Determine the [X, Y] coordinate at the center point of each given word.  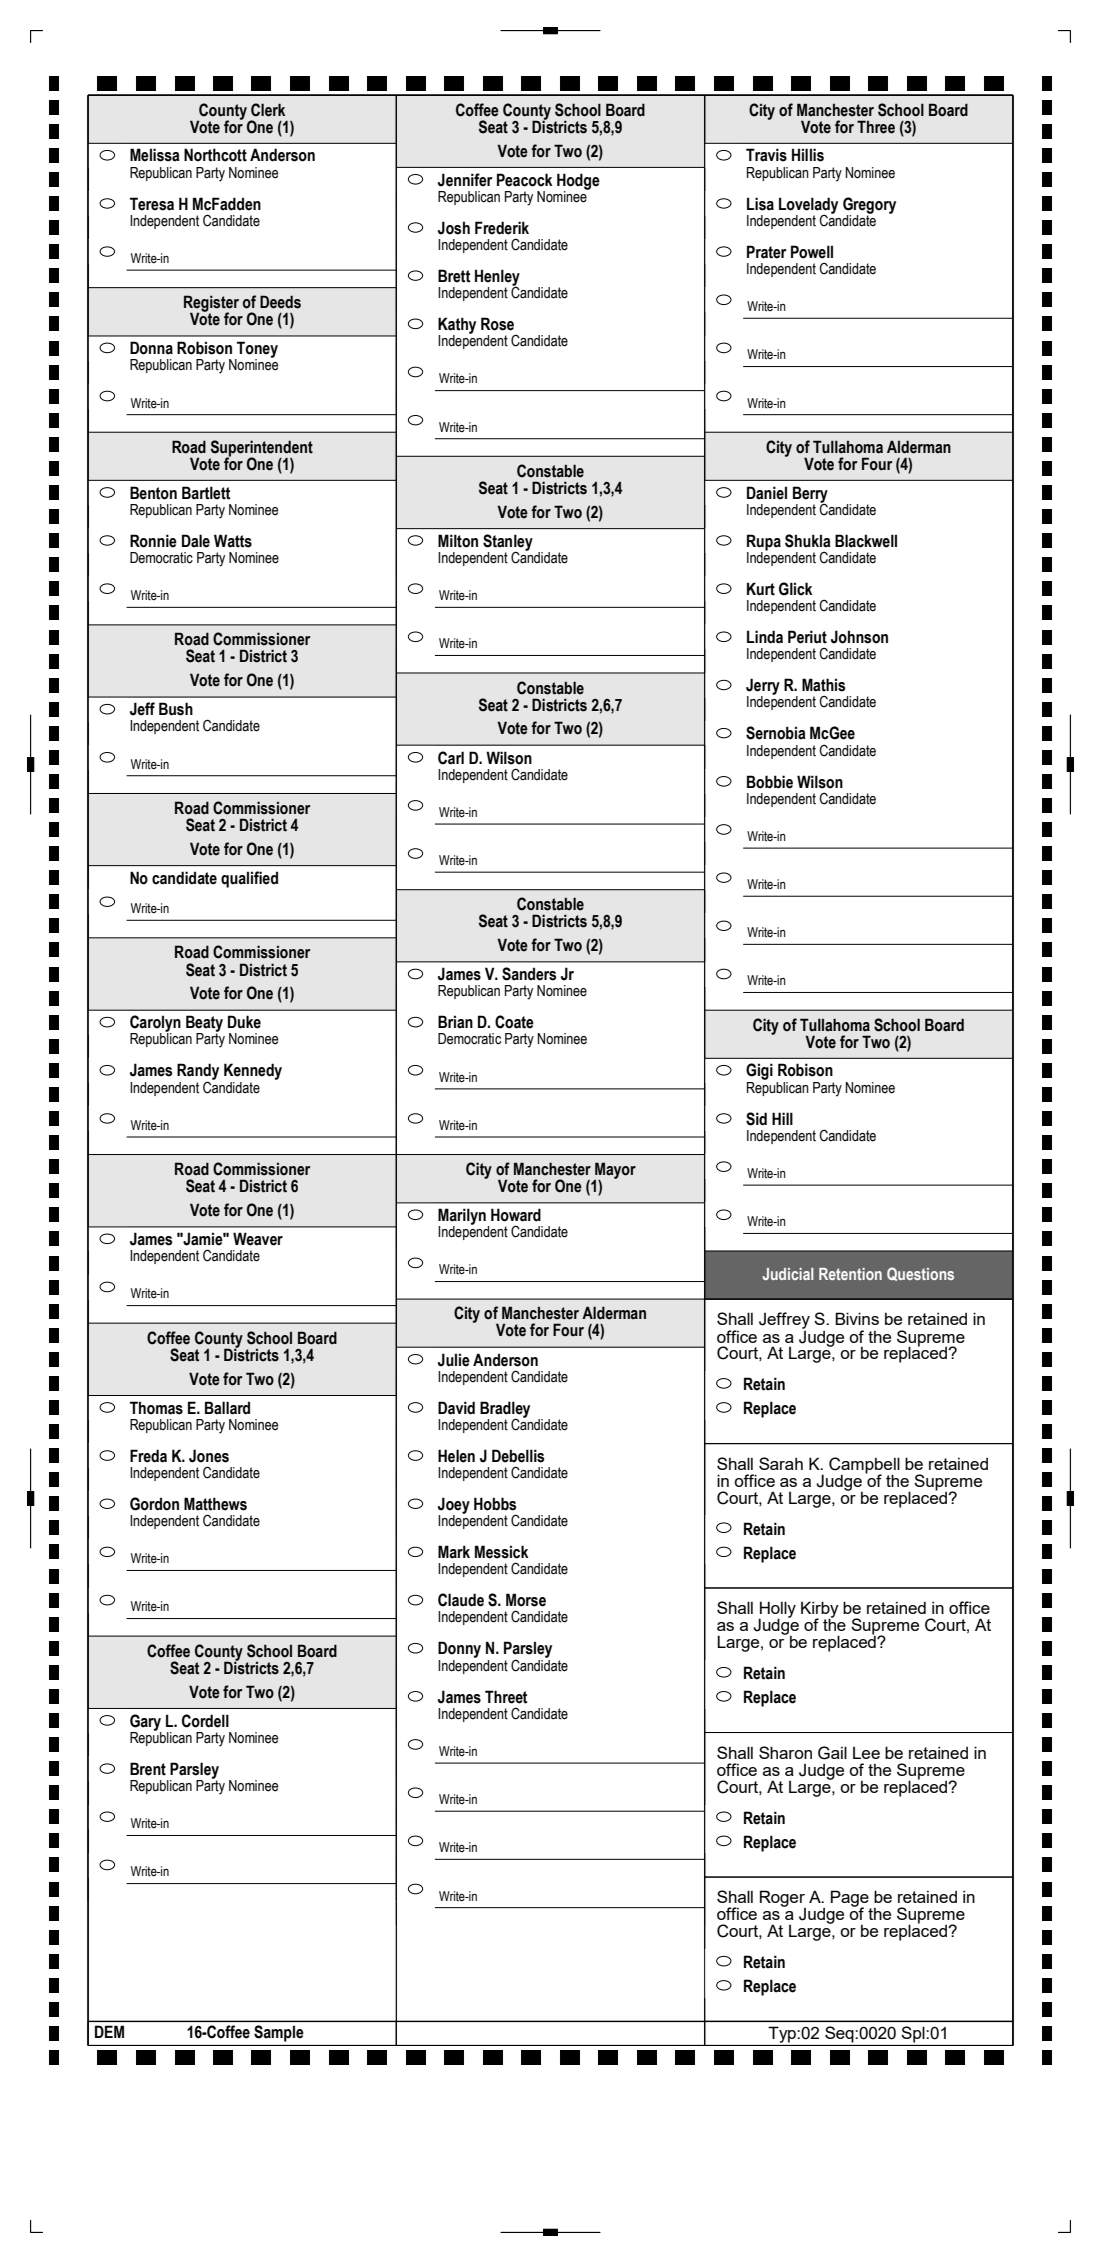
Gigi [759, 1071]
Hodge [578, 182]
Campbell [864, 1466]
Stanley [508, 543]
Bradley [505, 1410]
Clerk [268, 110]
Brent [148, 1769]
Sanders [529, 974]
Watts [233, 541]
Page [851, 1899]
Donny [459, 1649]
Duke [244, 1022]
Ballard [227, 1408]
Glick [795, 589]
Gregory [869, 206]
